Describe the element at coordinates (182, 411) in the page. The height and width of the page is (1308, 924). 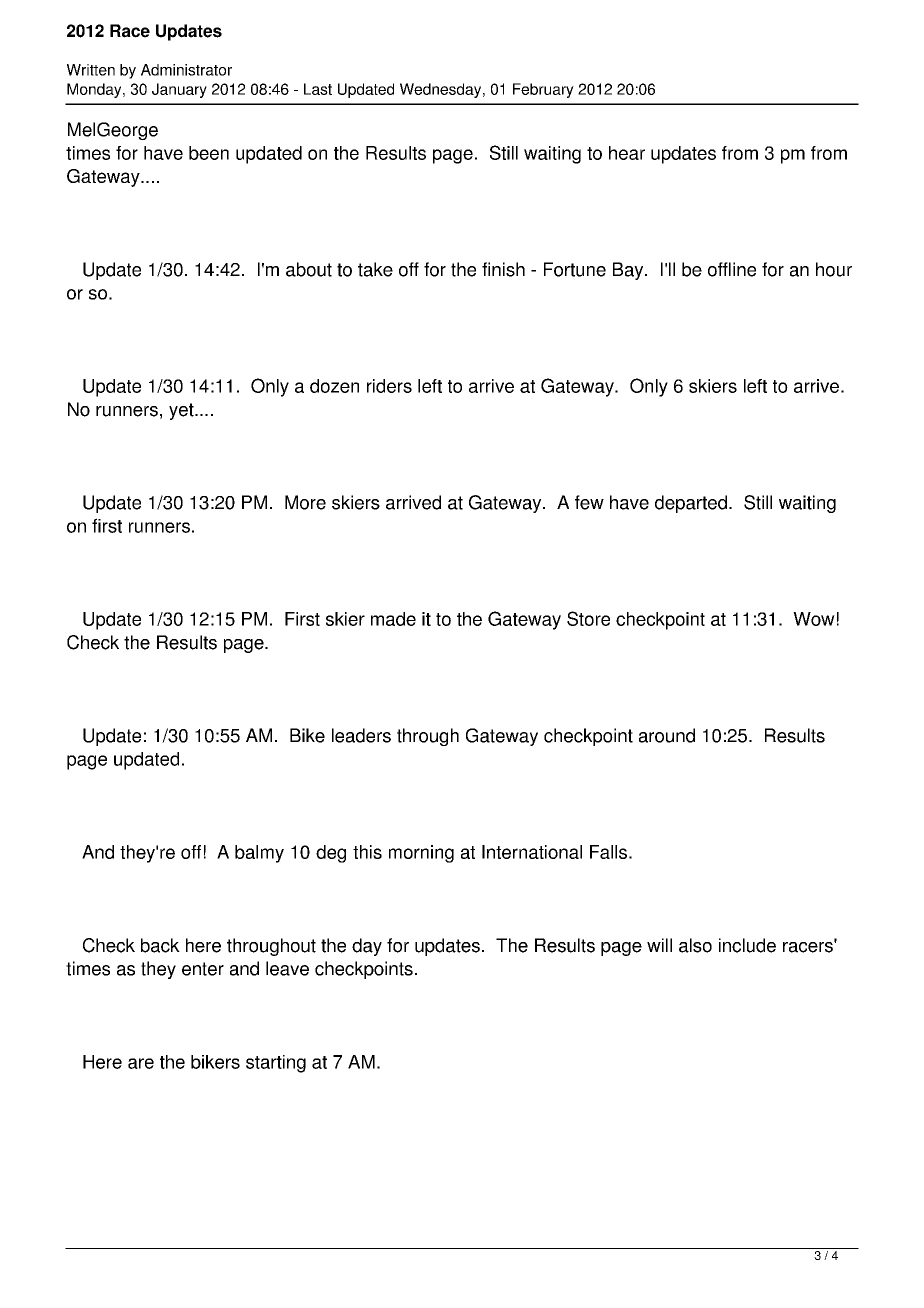
I see `yet` at that location.
